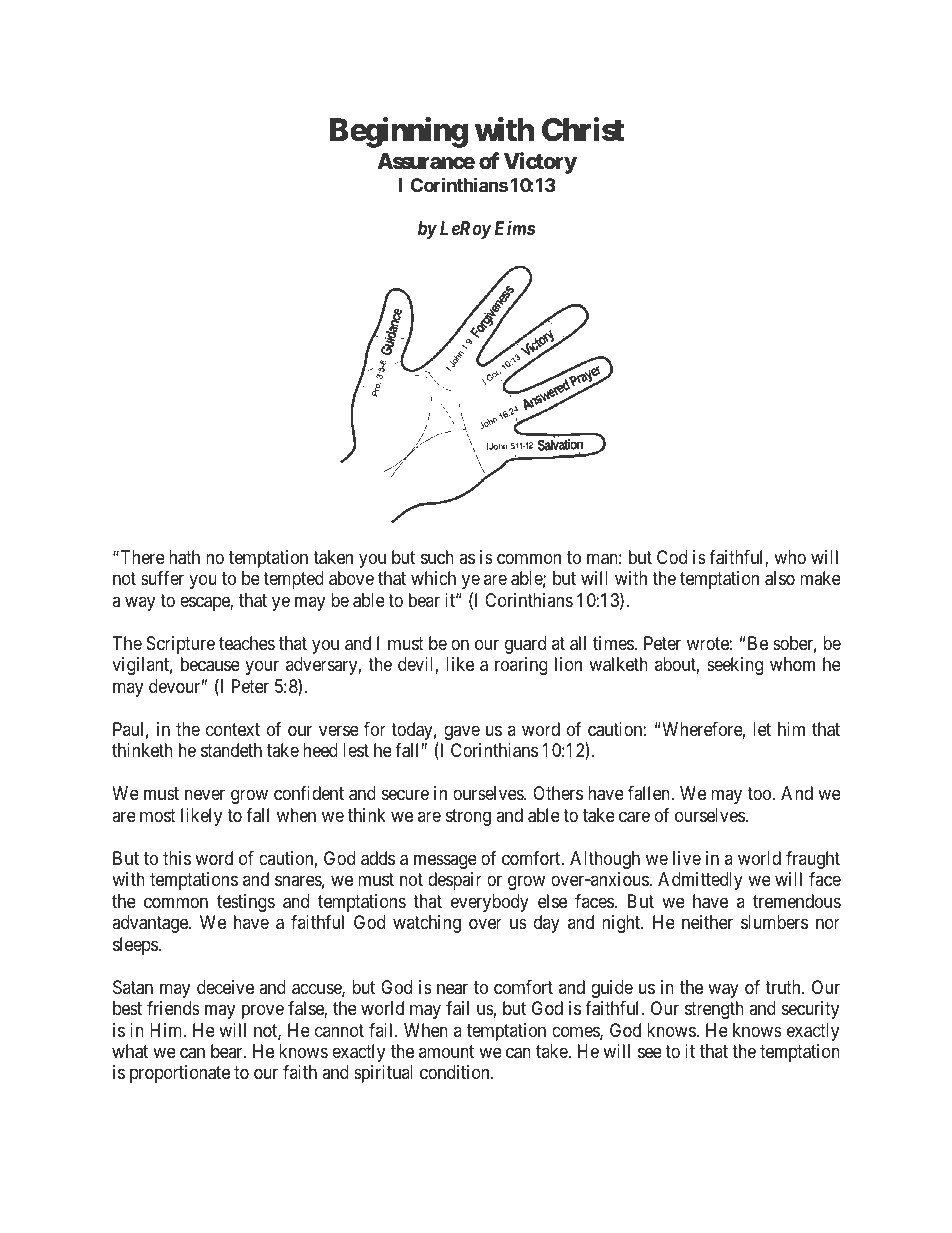 The image size is (952, 1233). What do you see at coordinates (426, 161) in the page?
I see `Assurance` at bounding box center [426, 161].
